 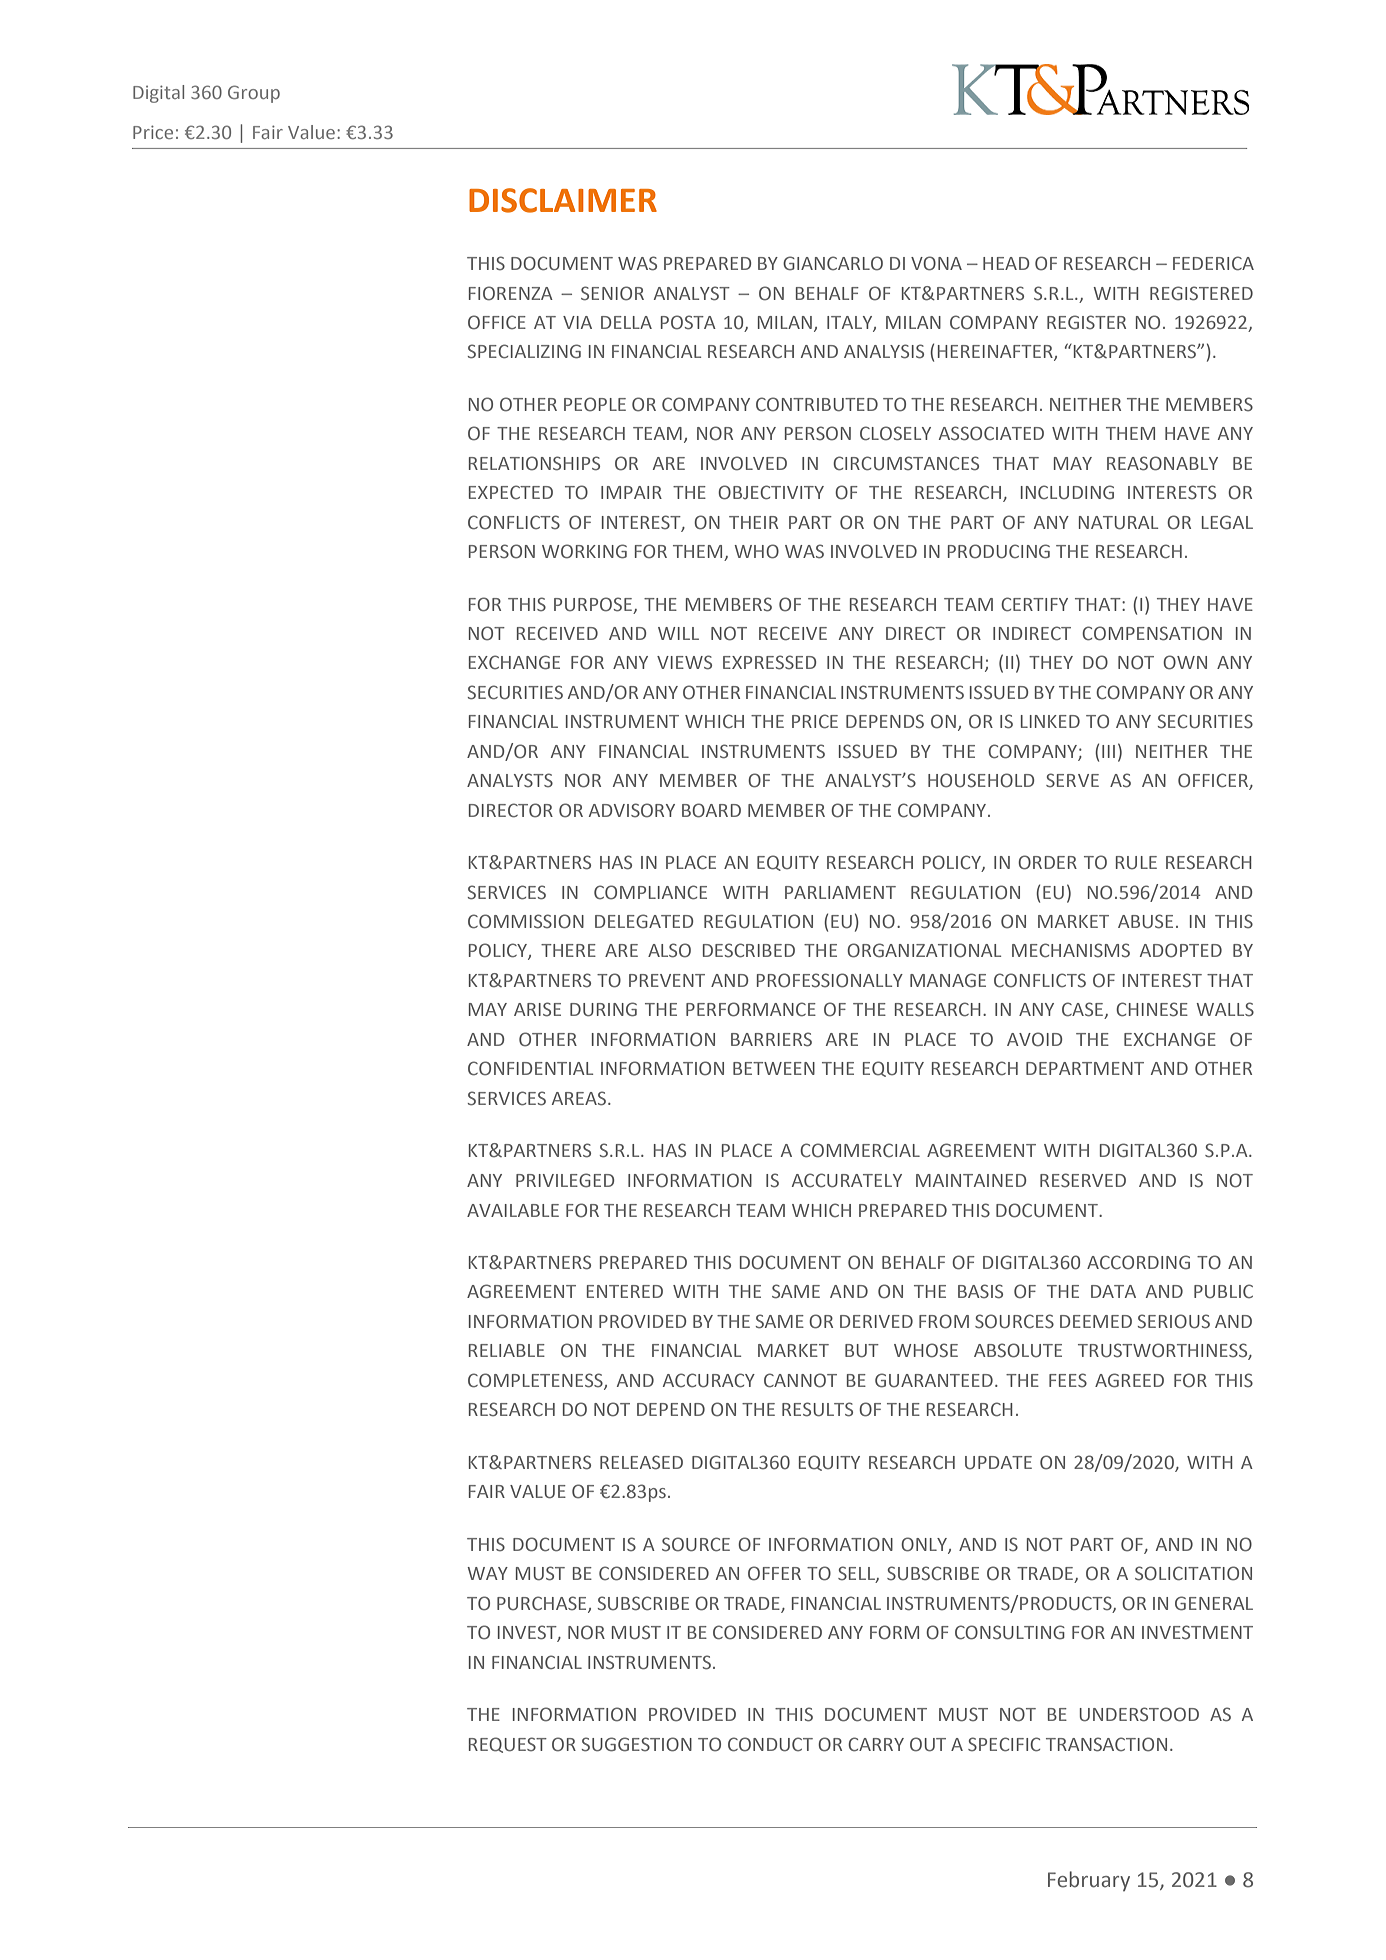 I want to click on REQUEST, so click(x=508, y=1745).
